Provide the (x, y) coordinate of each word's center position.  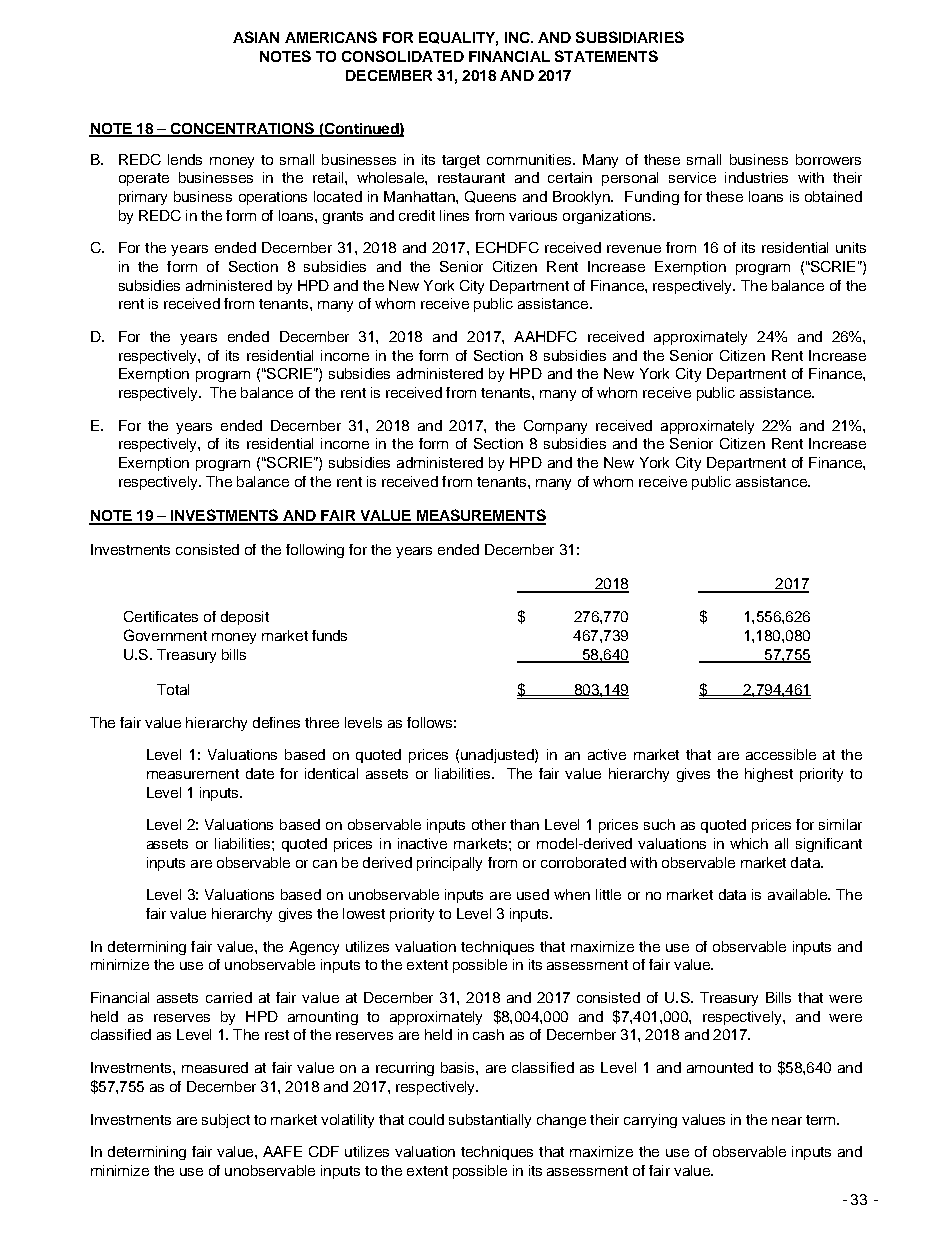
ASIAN (256, 37)
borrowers (828, 159)
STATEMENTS (606, 56)
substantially (490, 1121)
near (787, 1121)
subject (226, 1121)
